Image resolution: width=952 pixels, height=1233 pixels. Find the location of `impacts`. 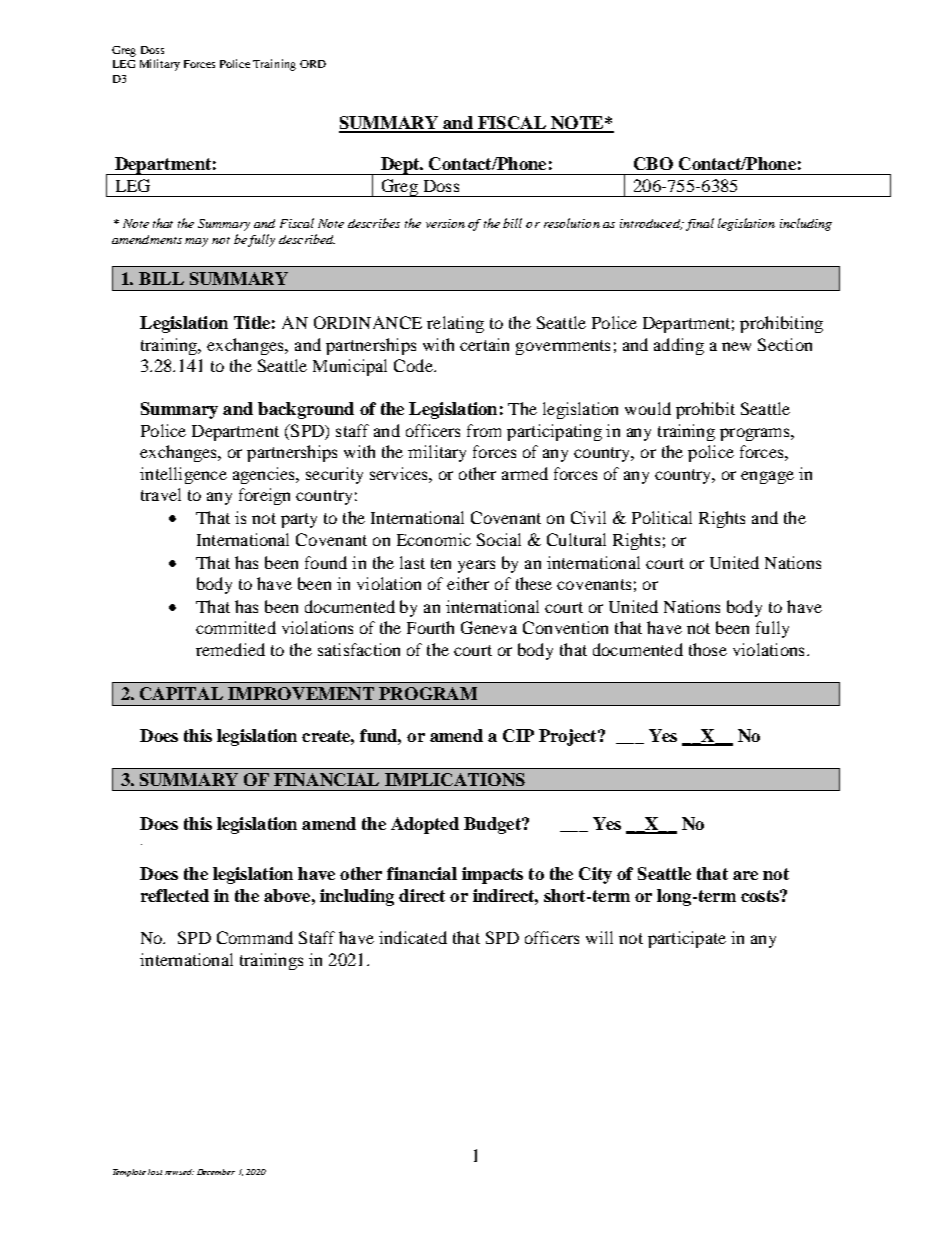

impacts is located at coordinates (492, 875).
